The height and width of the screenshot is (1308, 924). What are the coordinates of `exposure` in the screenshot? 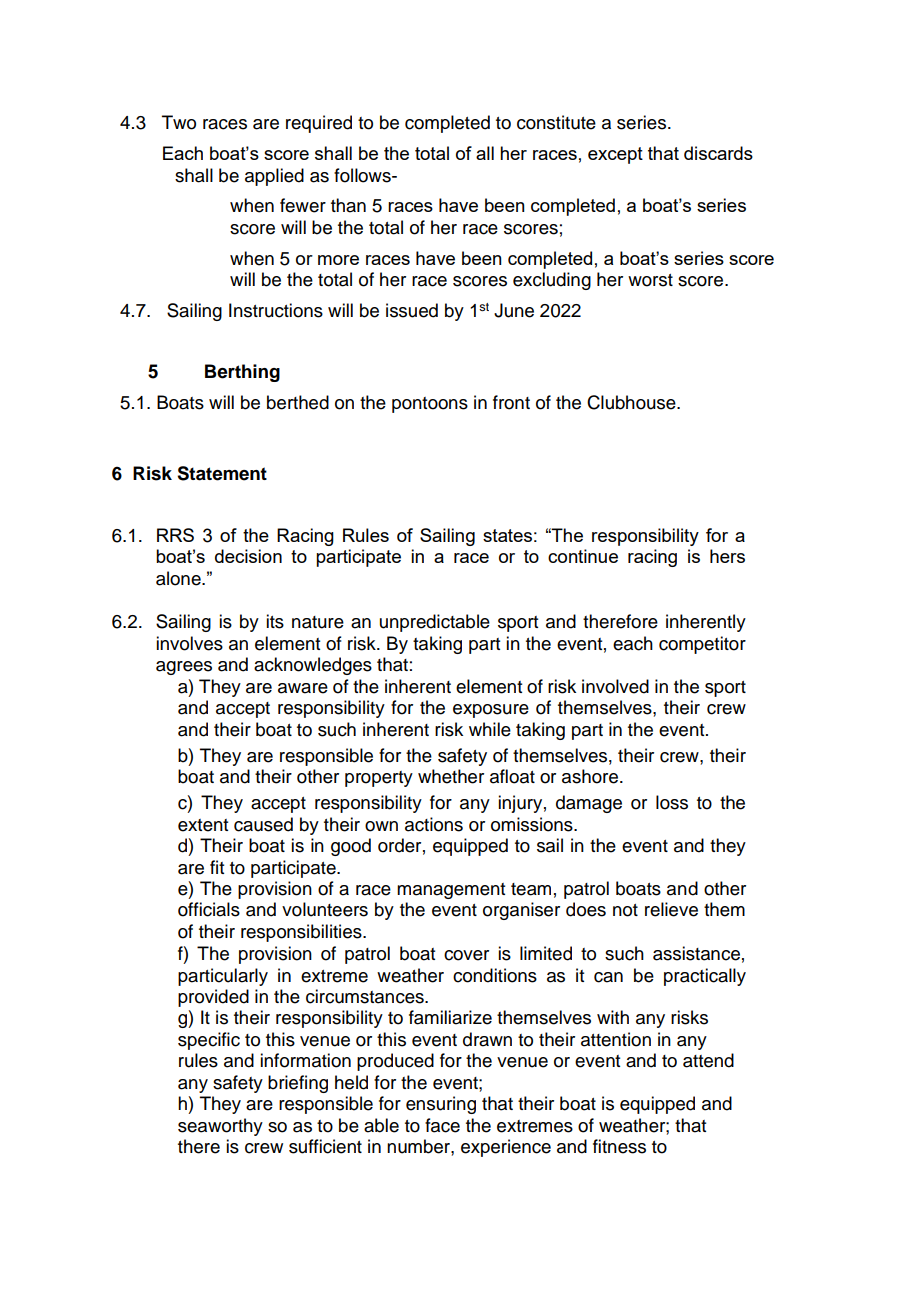 It's located at (491, 711).
